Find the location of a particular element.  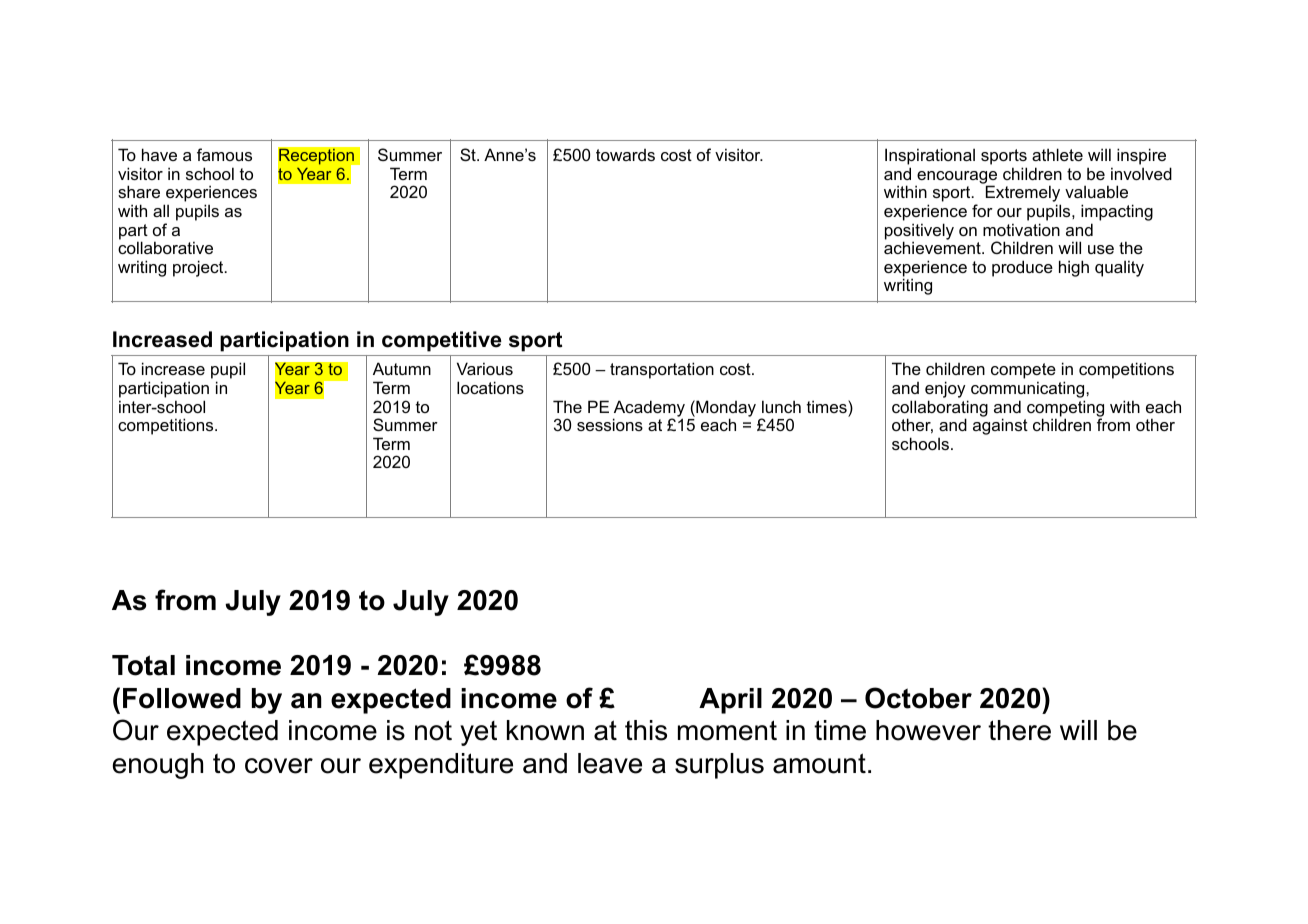

project is located at coordinates (199, 268).
